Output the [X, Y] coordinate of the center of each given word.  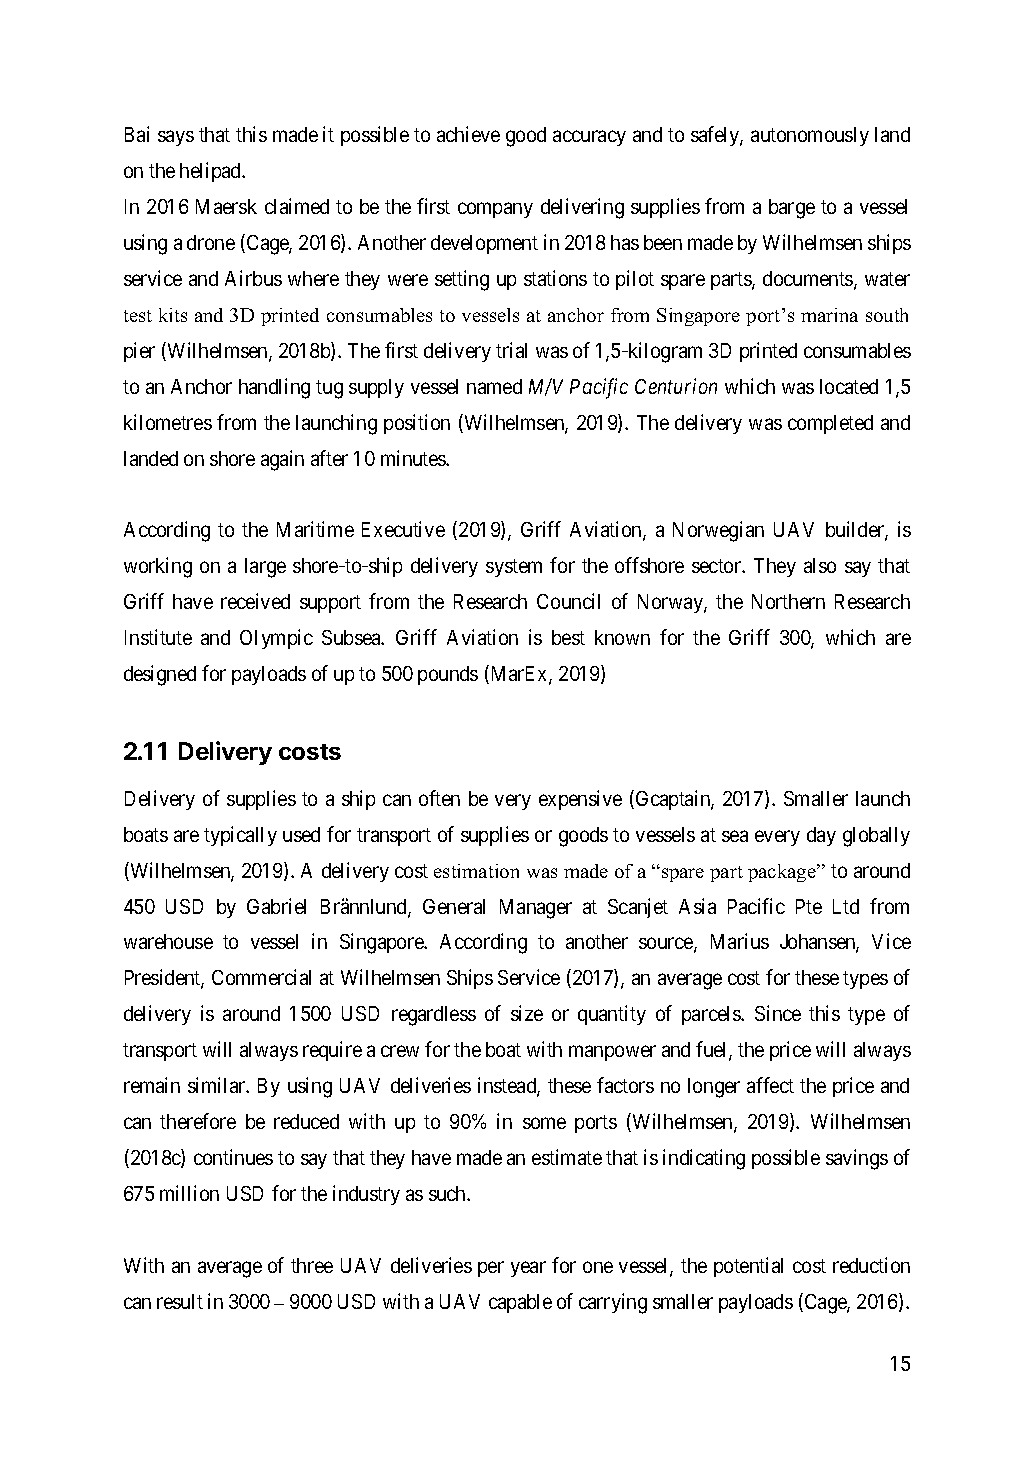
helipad [211, 172]
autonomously [810, 136]
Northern [788, 601]
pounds [448, 675]
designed [160, 675]
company [495, 210]
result [180, 1301]
